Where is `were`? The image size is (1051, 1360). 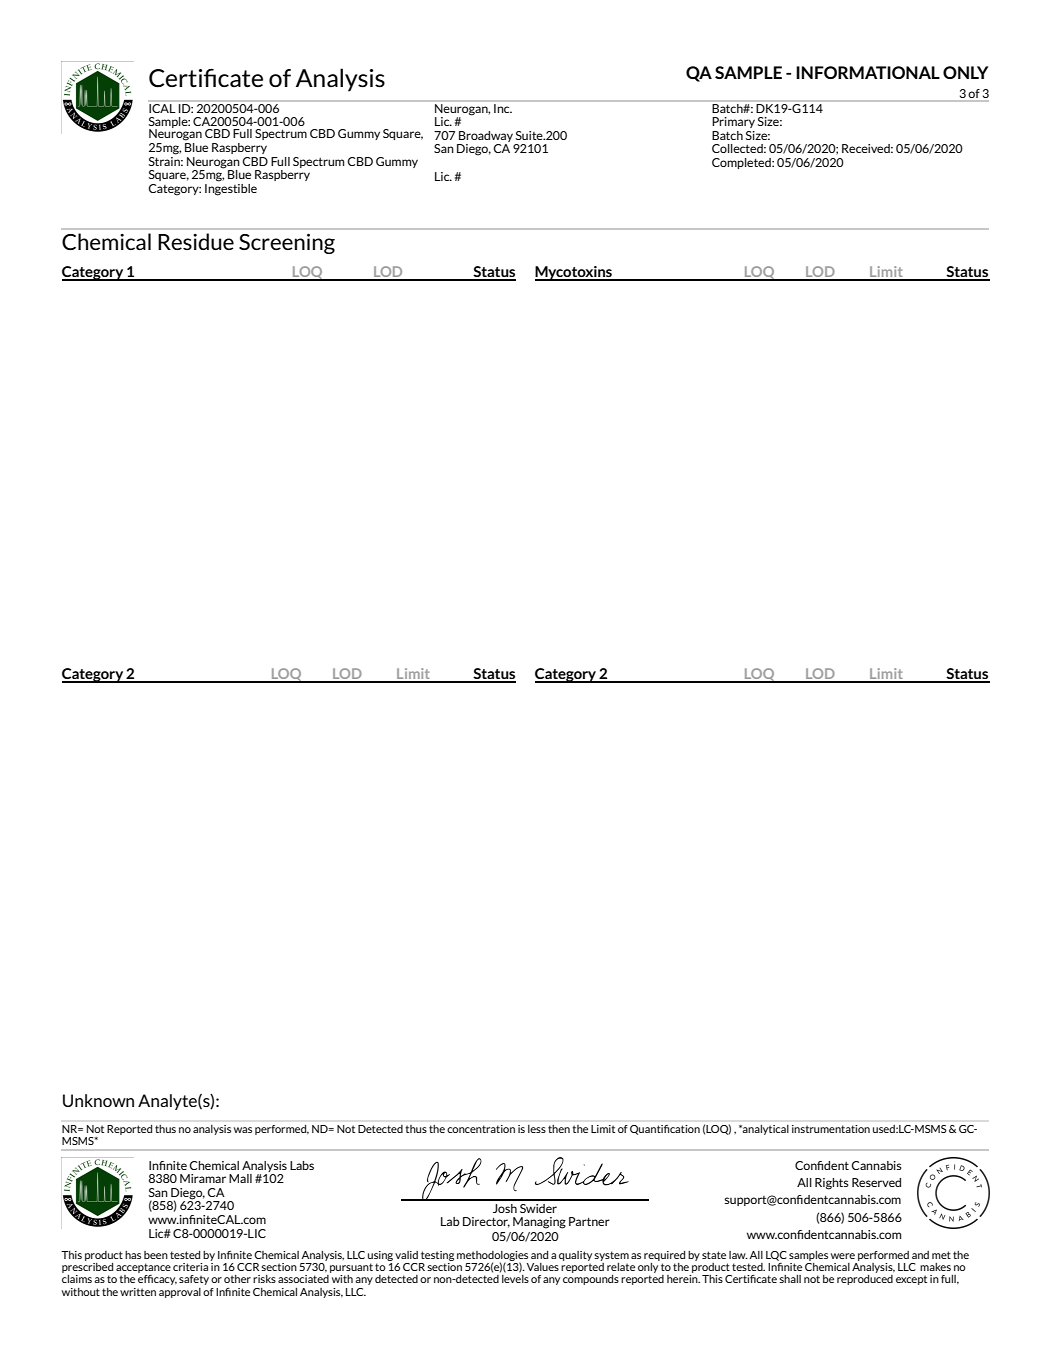
were is located at coordinates (843, 1256).
